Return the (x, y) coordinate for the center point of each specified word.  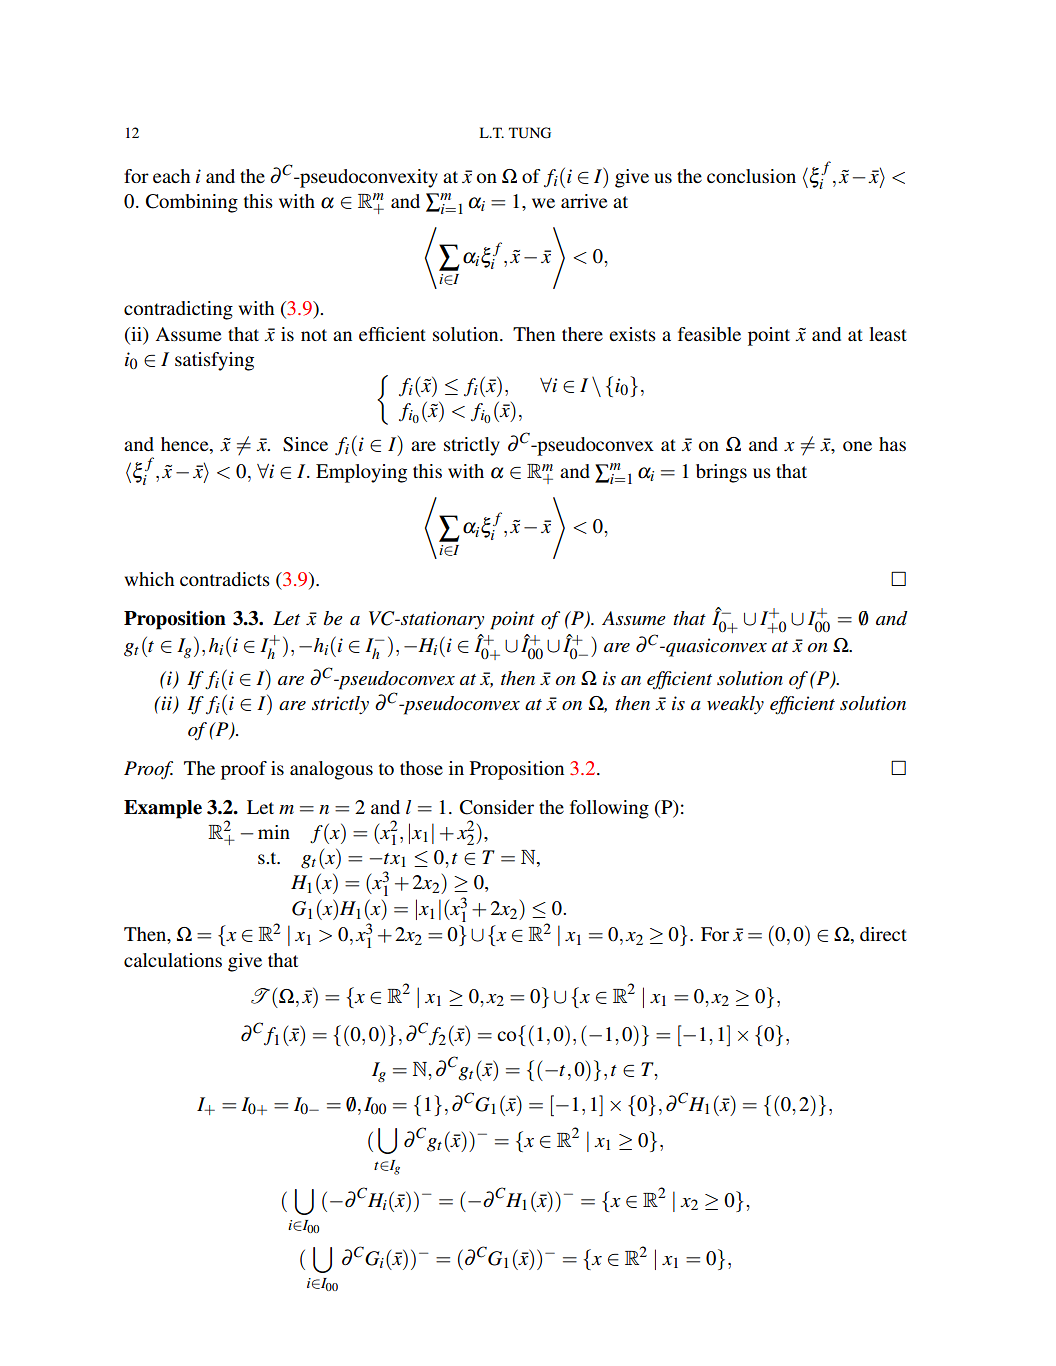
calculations (173, 960)
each (171, 176)
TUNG (530, 133)
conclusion (751, 176)
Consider (497, 807)
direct (883, 934)
